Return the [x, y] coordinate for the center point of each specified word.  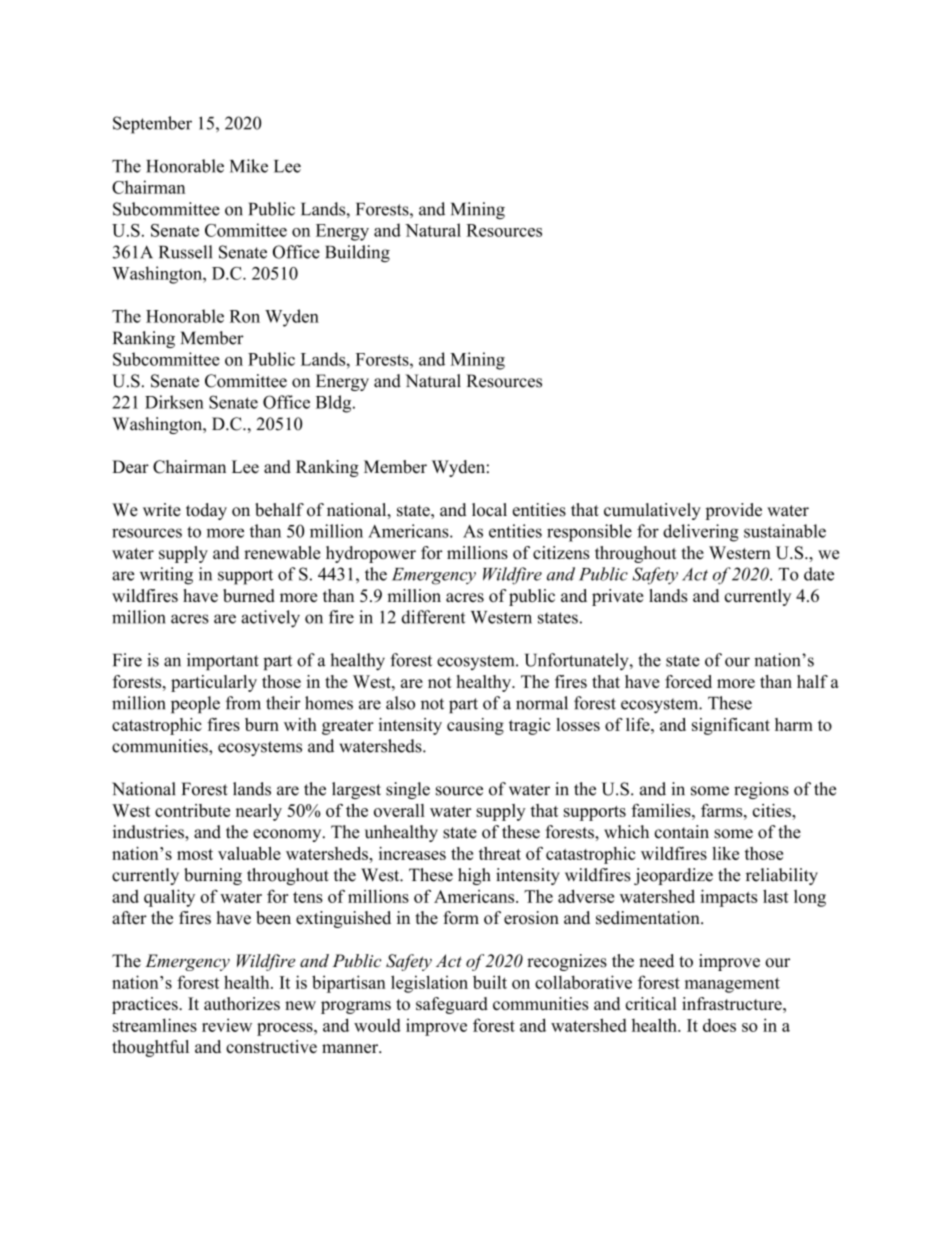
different [433, 617]
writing [166, 576]
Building [358, 254]
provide [733, 511]
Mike [249, 166]
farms [723, 810]
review [227, 1025]
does [719, 1025]
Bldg [335, 404]
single [408, 790]
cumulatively [652, 511]
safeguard [452, 1005]
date [819, 574]
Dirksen [174, 402]
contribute [192, 810]
